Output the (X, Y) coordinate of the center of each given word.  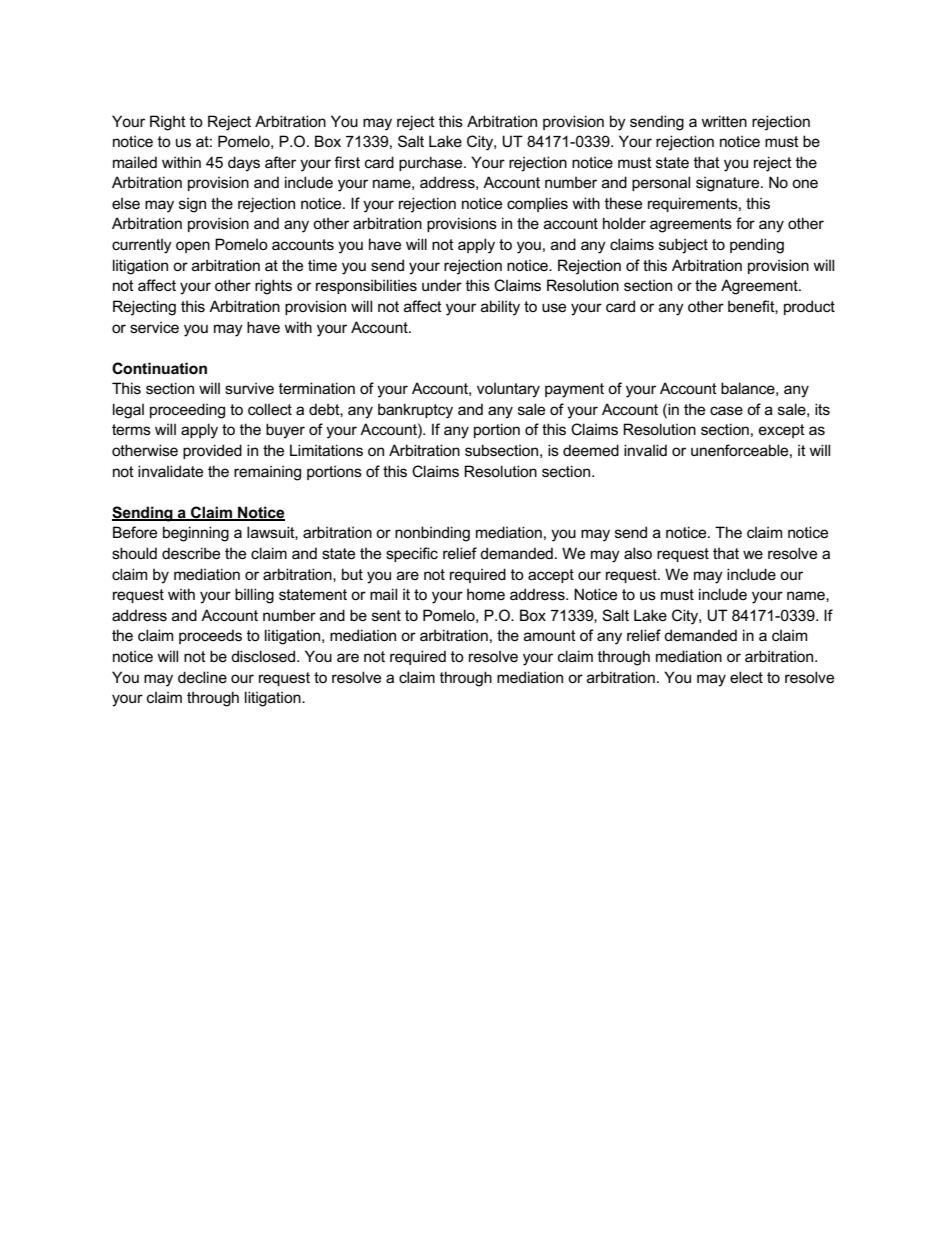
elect (746, 677)
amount (550, 635)
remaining (267, 473)
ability (500, 308)
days (244, 164)
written (724, 121)
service (154, 327)
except (782, 431)
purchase (432, 163)
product (809, 307)
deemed (591, 450)
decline (202, 677)
